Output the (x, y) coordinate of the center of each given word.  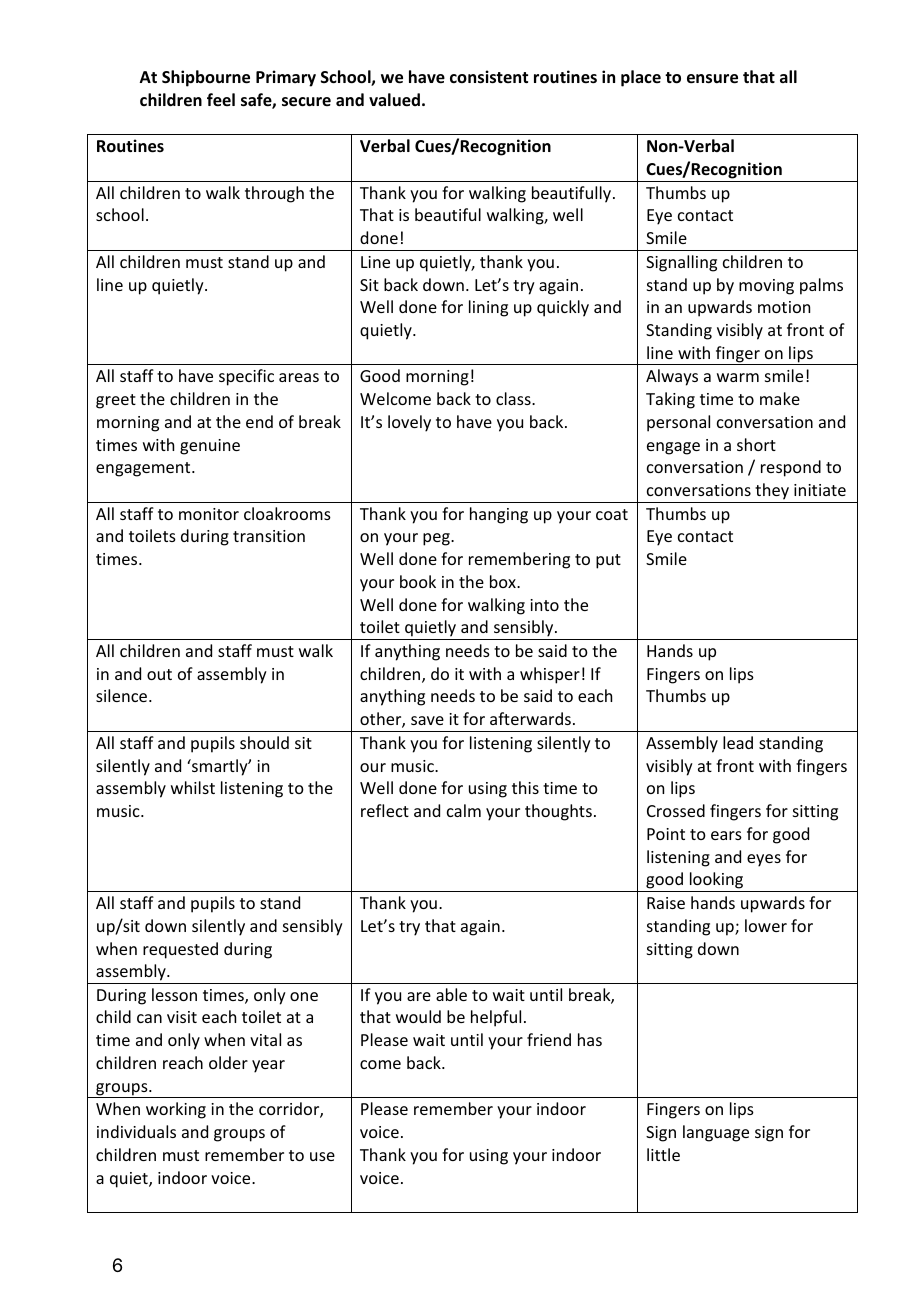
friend (549, 1039)
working (176, 1110)
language (716, 1133)
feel (221, 100)
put (608, 561)
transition (269, 536)
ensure (712, 79)
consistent (489, 77)
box (504, 581)
